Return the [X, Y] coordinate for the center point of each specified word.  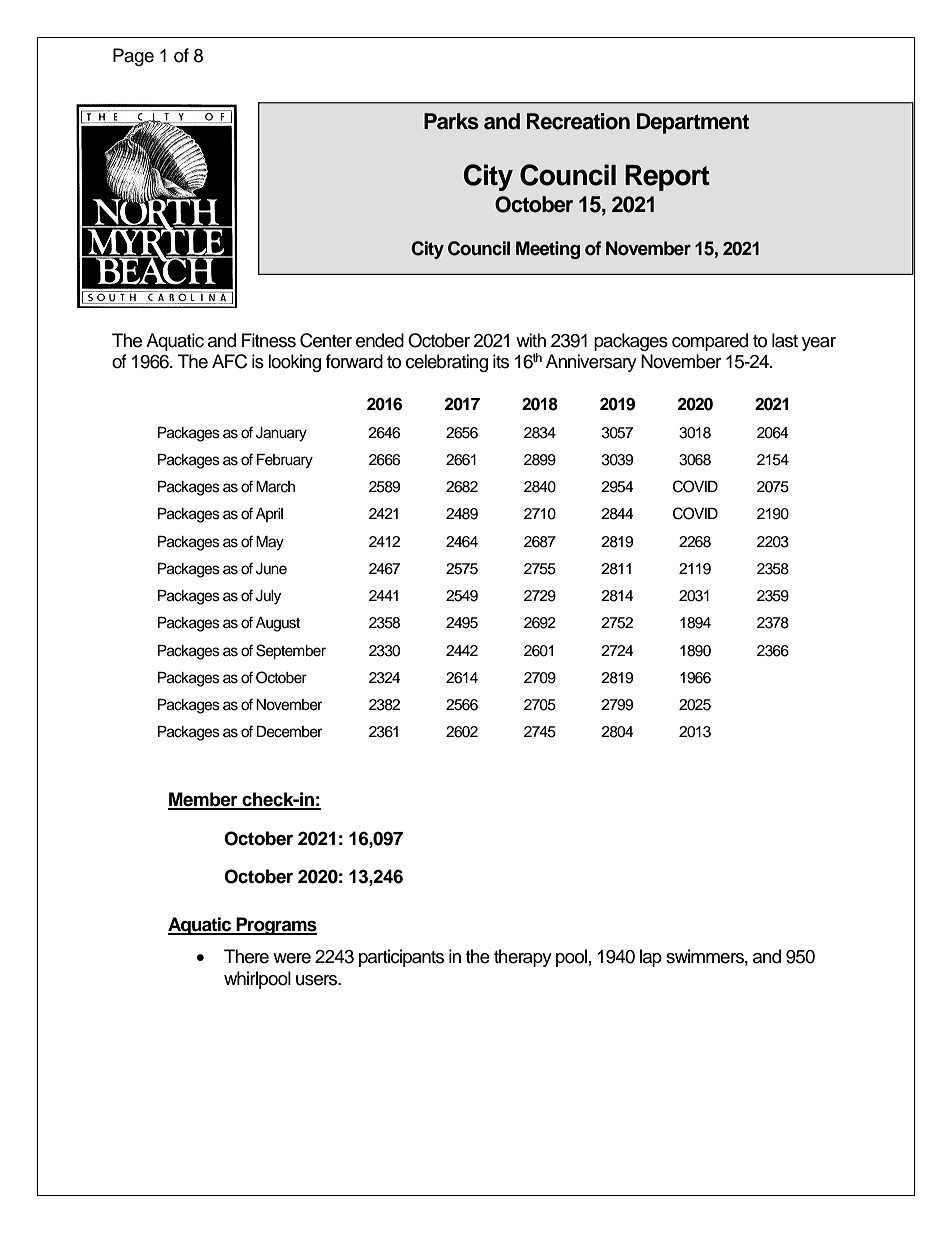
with [531, 340]
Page [133, 57]
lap [651, 958]
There [246, 956]
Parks [451, 121]
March [275, 487]
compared [710, 342]
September [291, 652]
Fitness [269, 340]
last [785, 340]
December [289, 732]
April [269, 515]
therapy [523, 958]
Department [693, 123]
